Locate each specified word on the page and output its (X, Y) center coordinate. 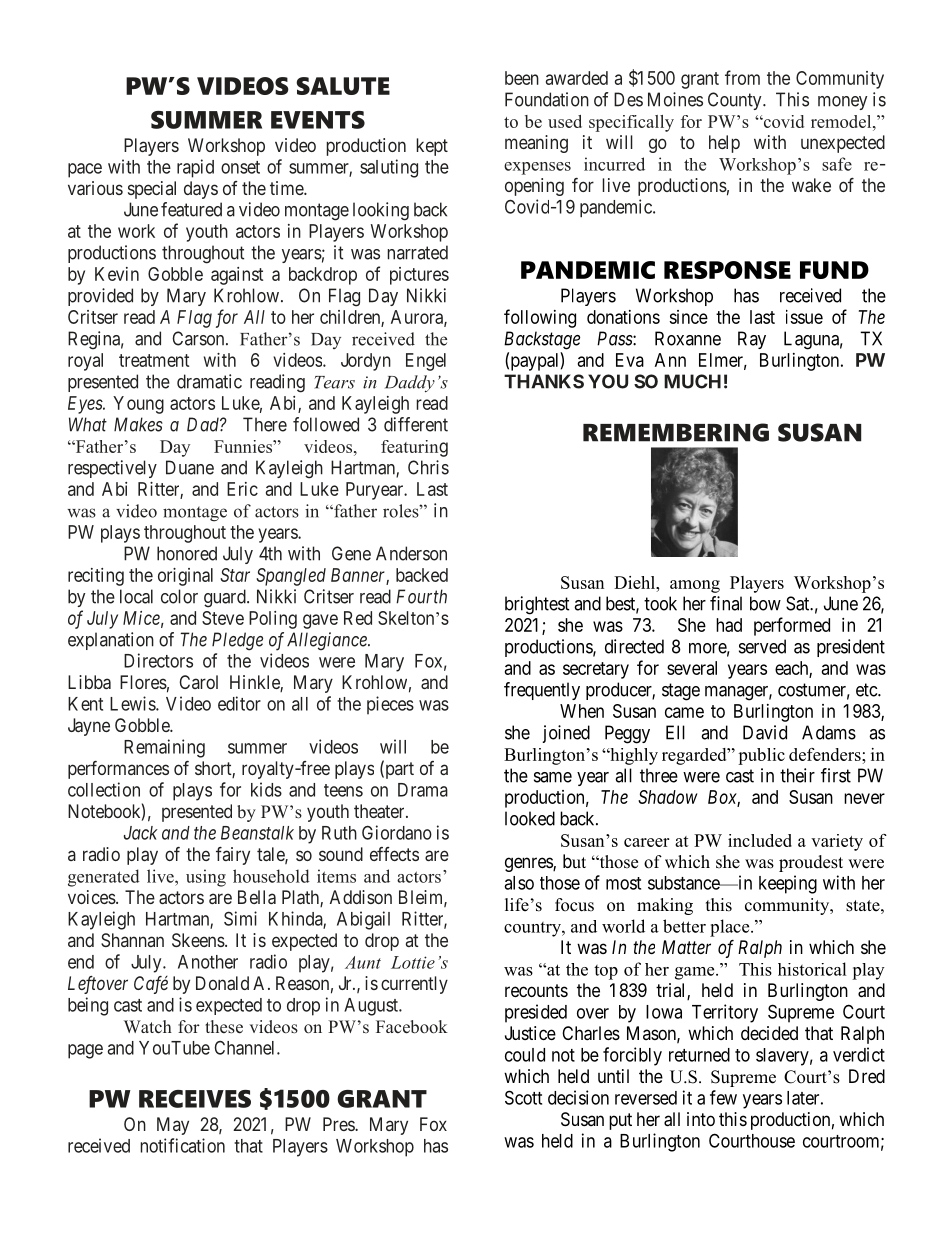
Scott (523, 1097)
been (522, 78)
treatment (154, 360)
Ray (752, 340)
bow (765, 603)
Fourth (421, 596)
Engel (426, 362)
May (173, 1126)
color (179, 596)
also (519, 883)
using (206, 878)
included (760, 840)
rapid (195, 168)
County (736, 101)
